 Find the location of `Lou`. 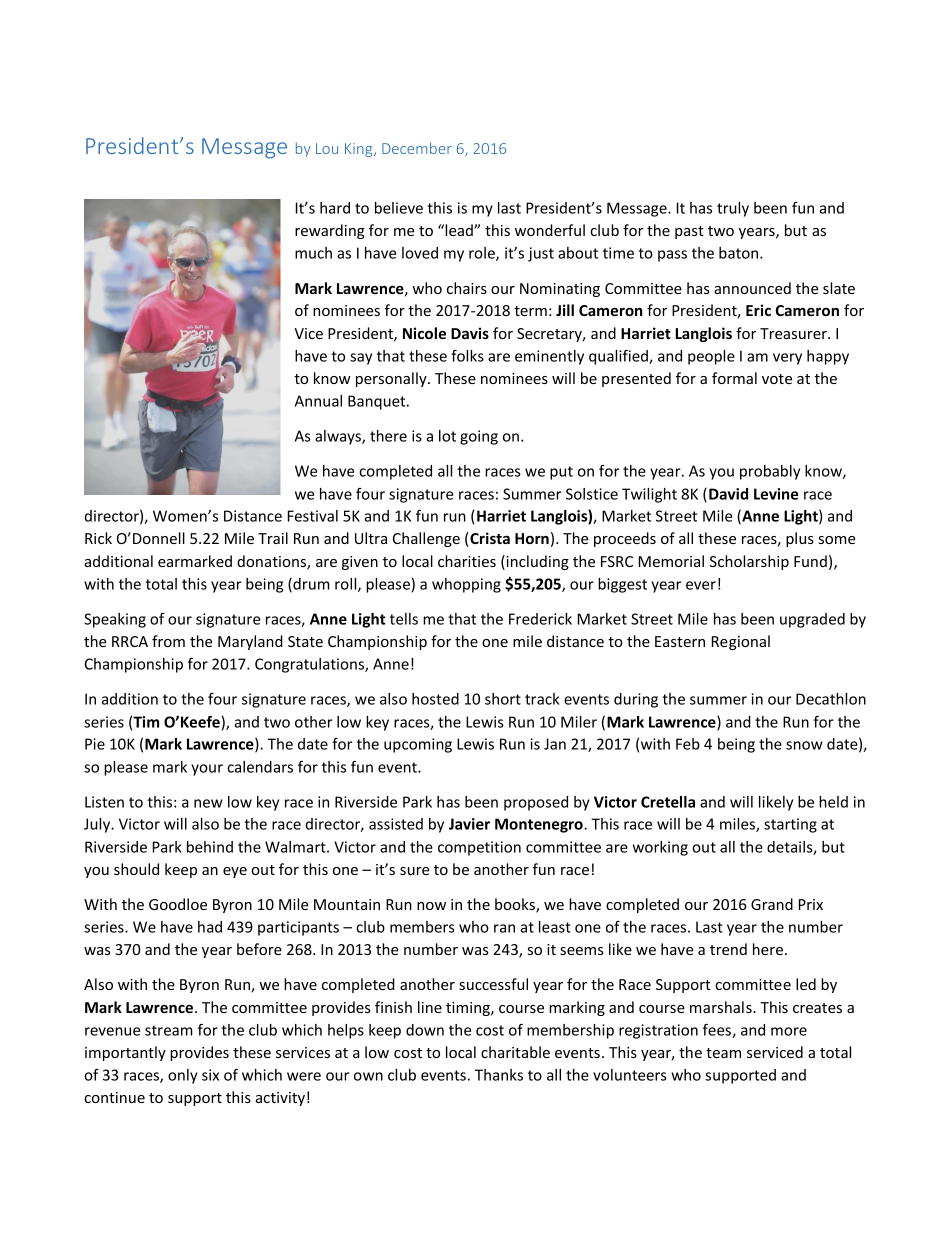

Lou is located at coordinates (327, 148).
